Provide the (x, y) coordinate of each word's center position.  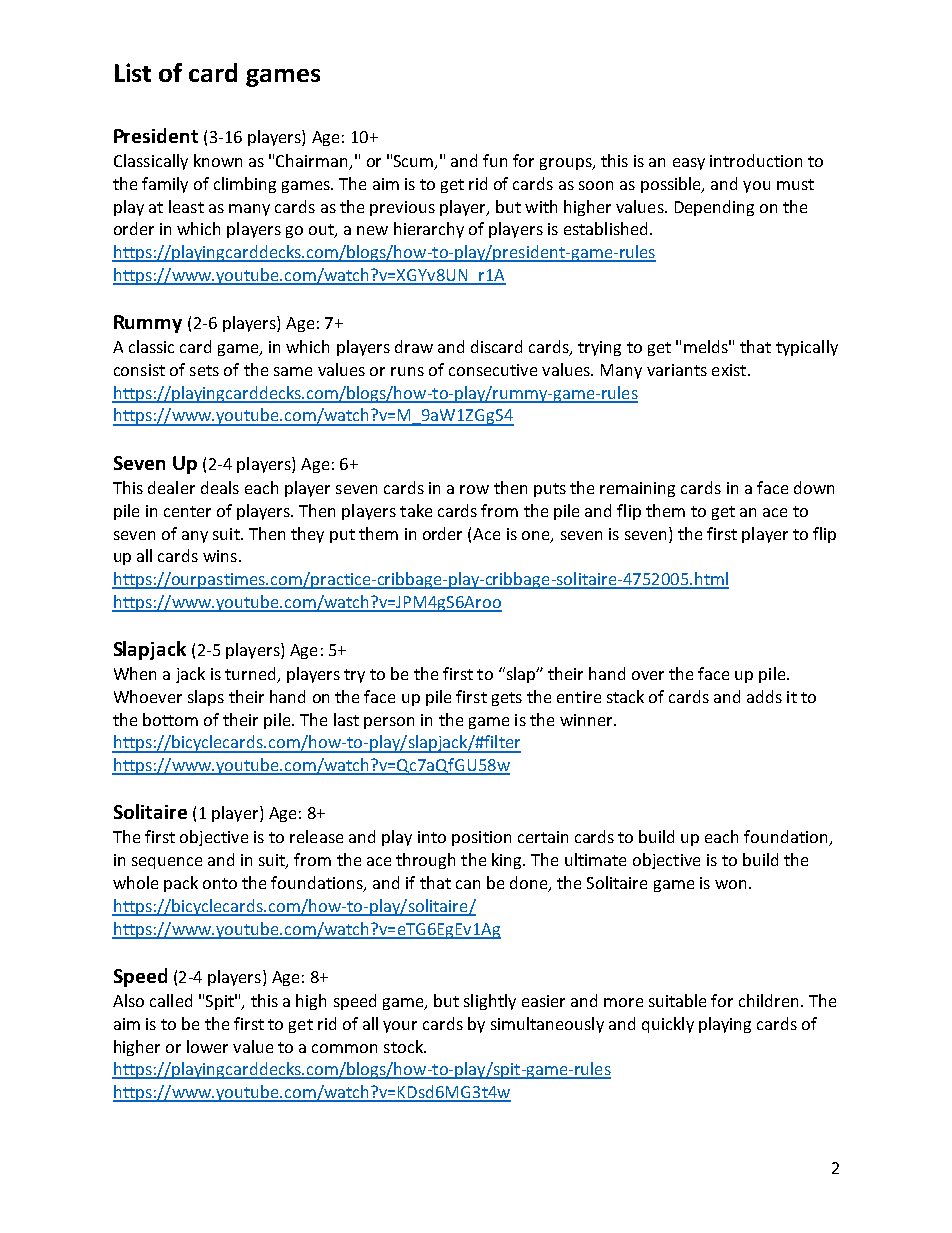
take (416, 510)
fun (495, 160)
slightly (490, 1002)
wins (220, 556)
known (218, 160)
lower (207, 1046)
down (814, 487)
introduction (756, 160)
